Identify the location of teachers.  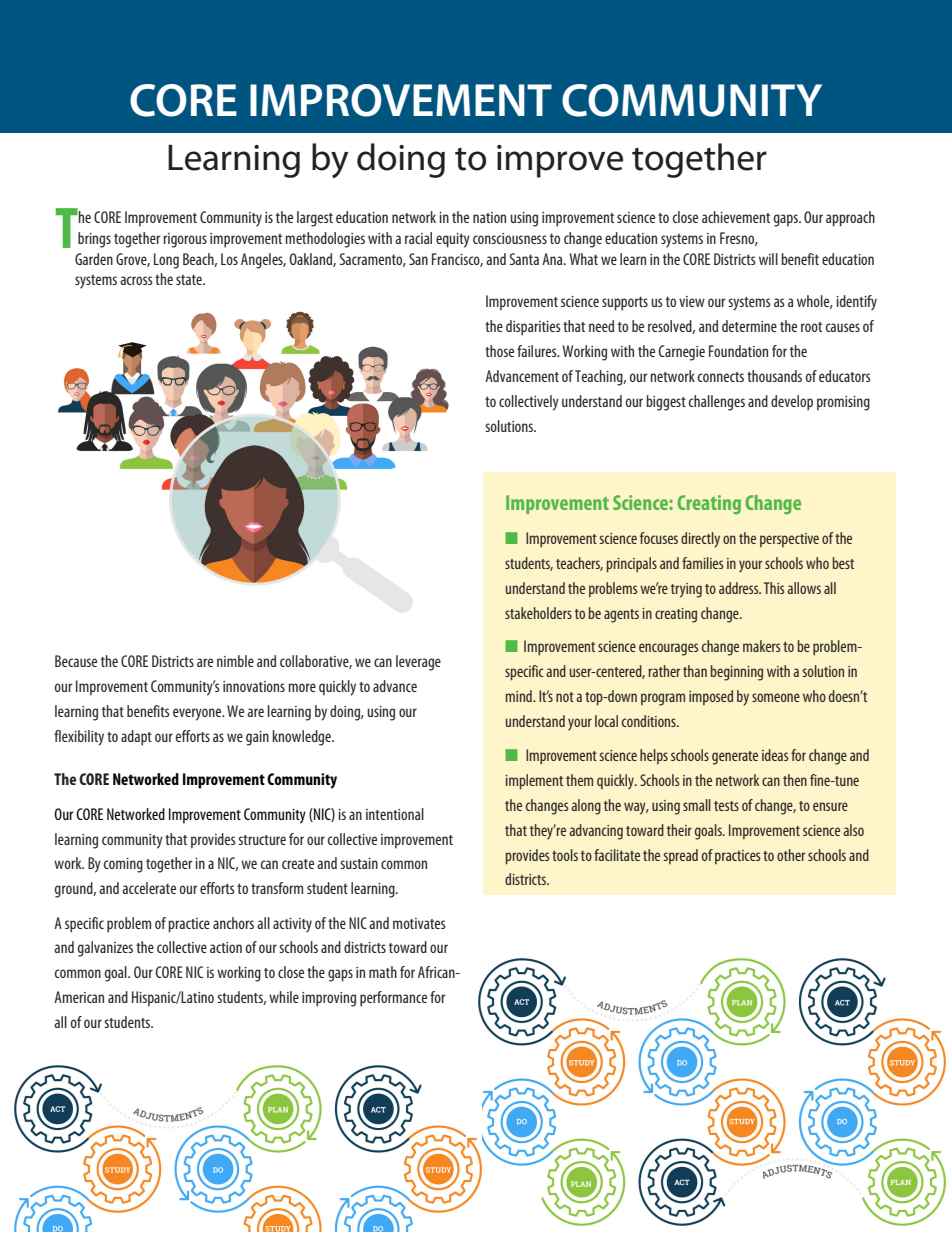
(579, 564).
